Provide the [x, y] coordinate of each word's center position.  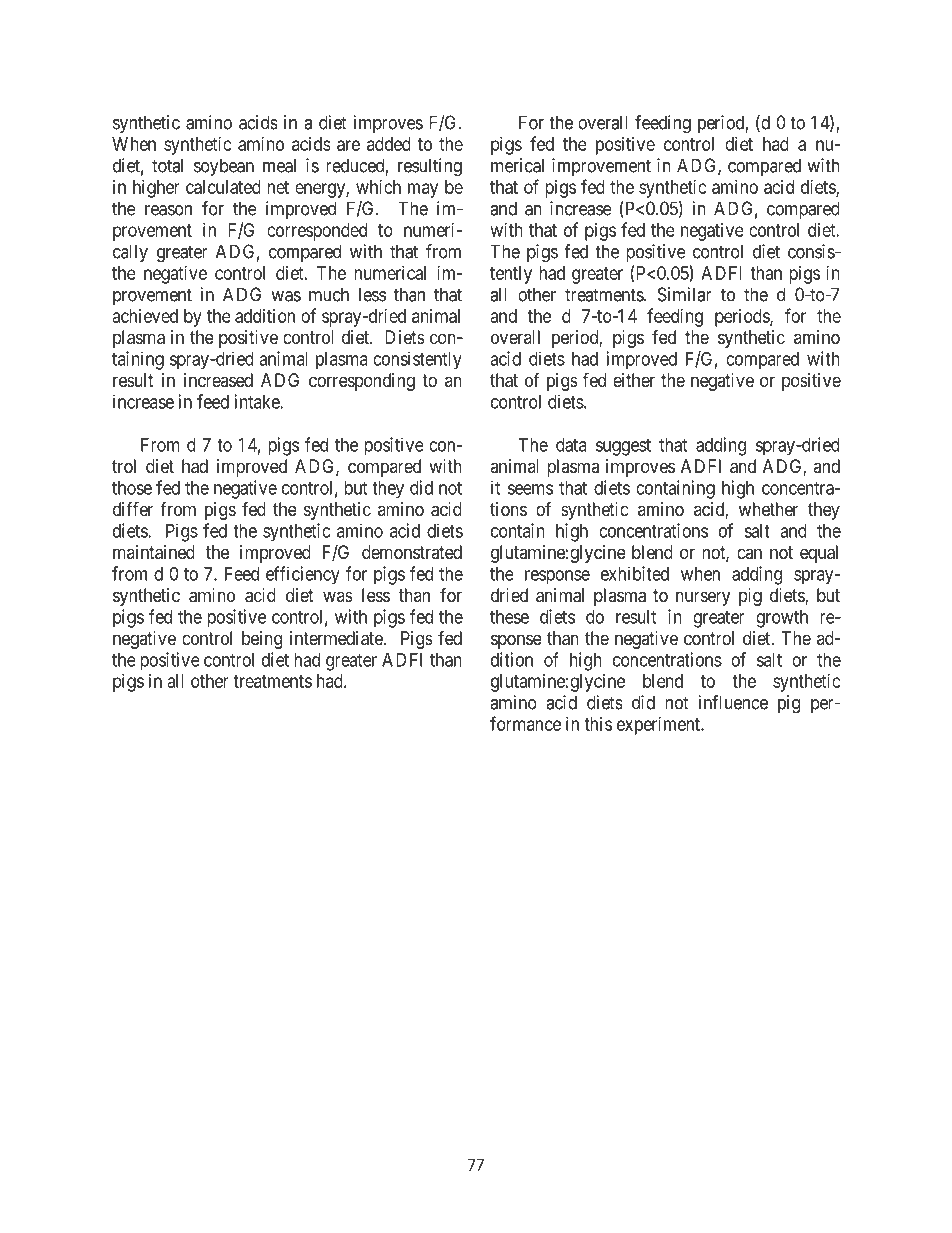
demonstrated [412, 552]
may [423, 190]
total [167, 165]
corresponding [362, 382]
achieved [145, 316]
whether [768, 509]
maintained [154, 552]
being [262, 640]
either [634, 380]
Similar [685, 294]
